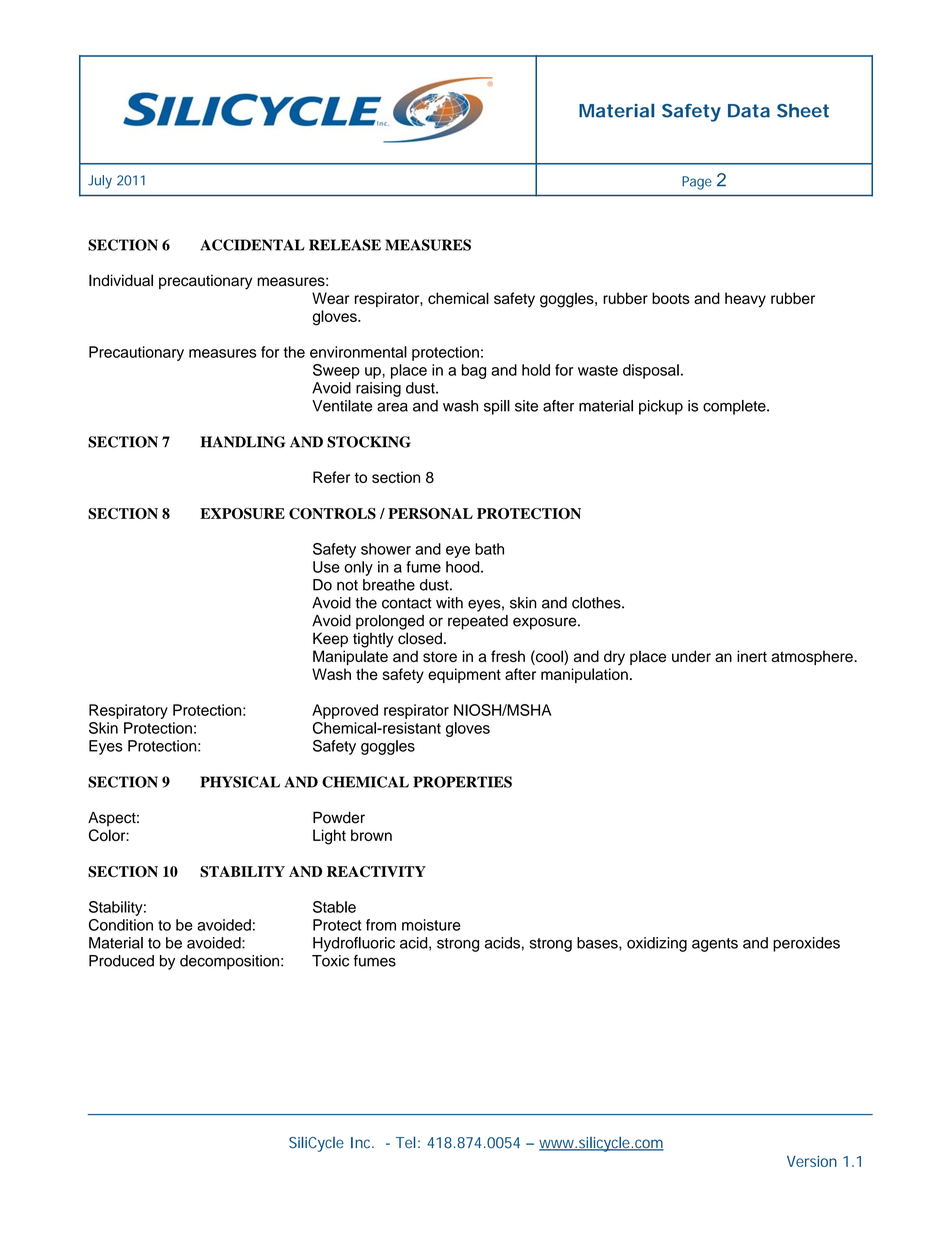  What do you see at coordinates (405, 1142) in the document?
I see `Tel` at bounding box center [405, 1142].
